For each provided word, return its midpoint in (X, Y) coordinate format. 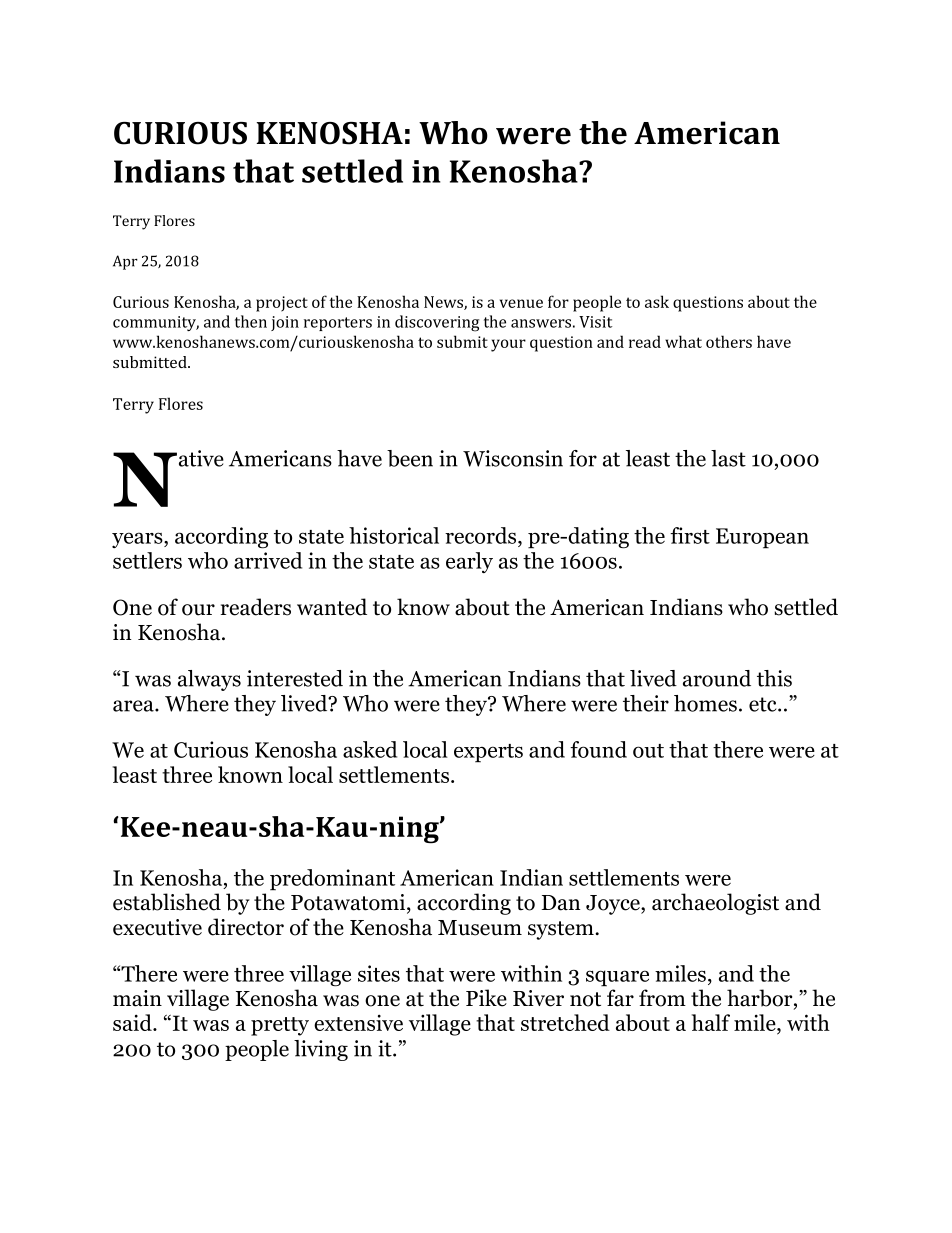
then (251, 321)
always (209, 680)
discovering (437, 323)
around (717, 678)
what (683, 341)
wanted (332, 607)
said (133, 1022)
